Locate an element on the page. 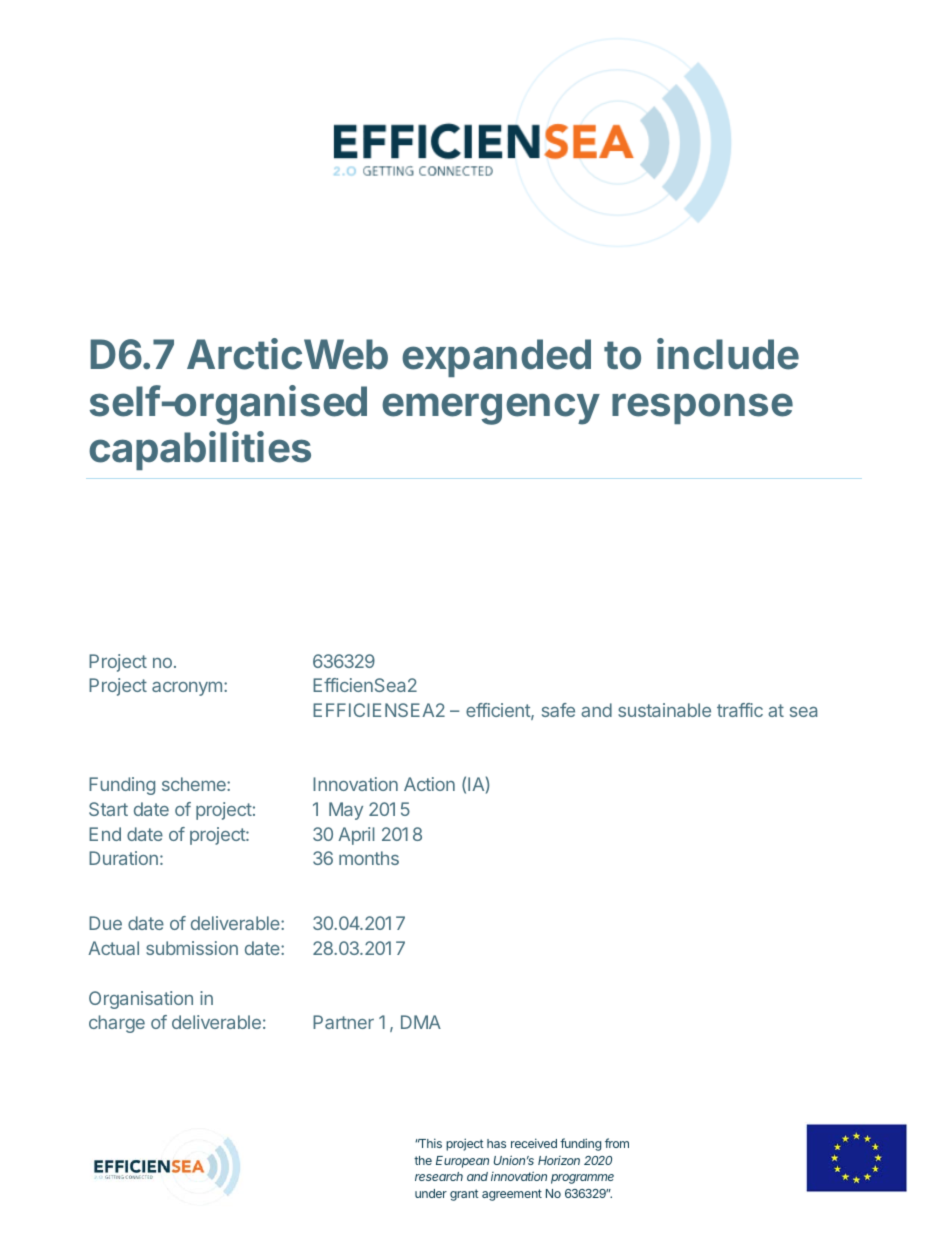  Action is located at coordinates (429, 784).
